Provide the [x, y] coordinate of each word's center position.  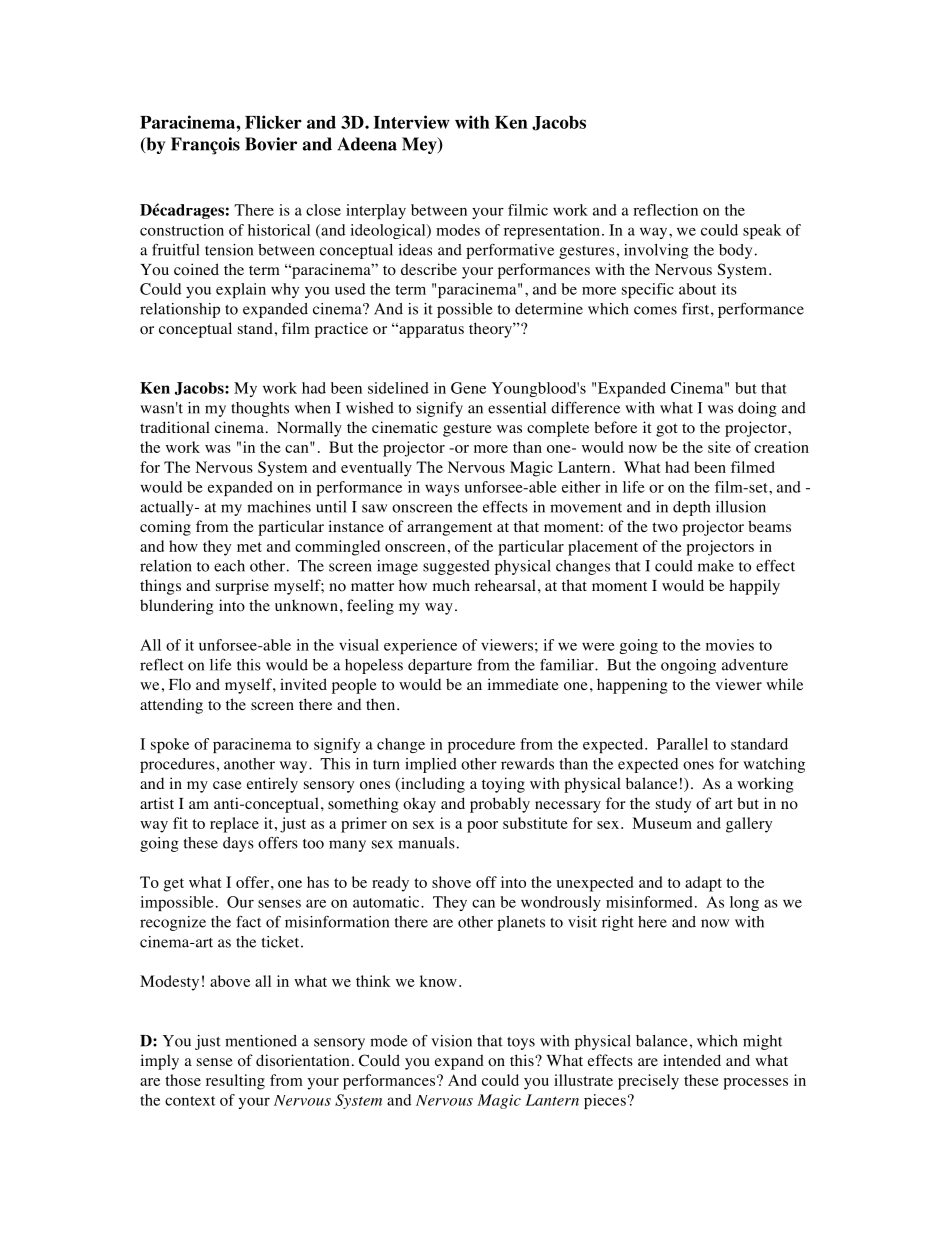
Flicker [273, 122]
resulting [235, 1082]
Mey [420, 145]
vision [451, 1041]
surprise [242, 587]
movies [730, 645]
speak [762, 231]
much [451, 585]
